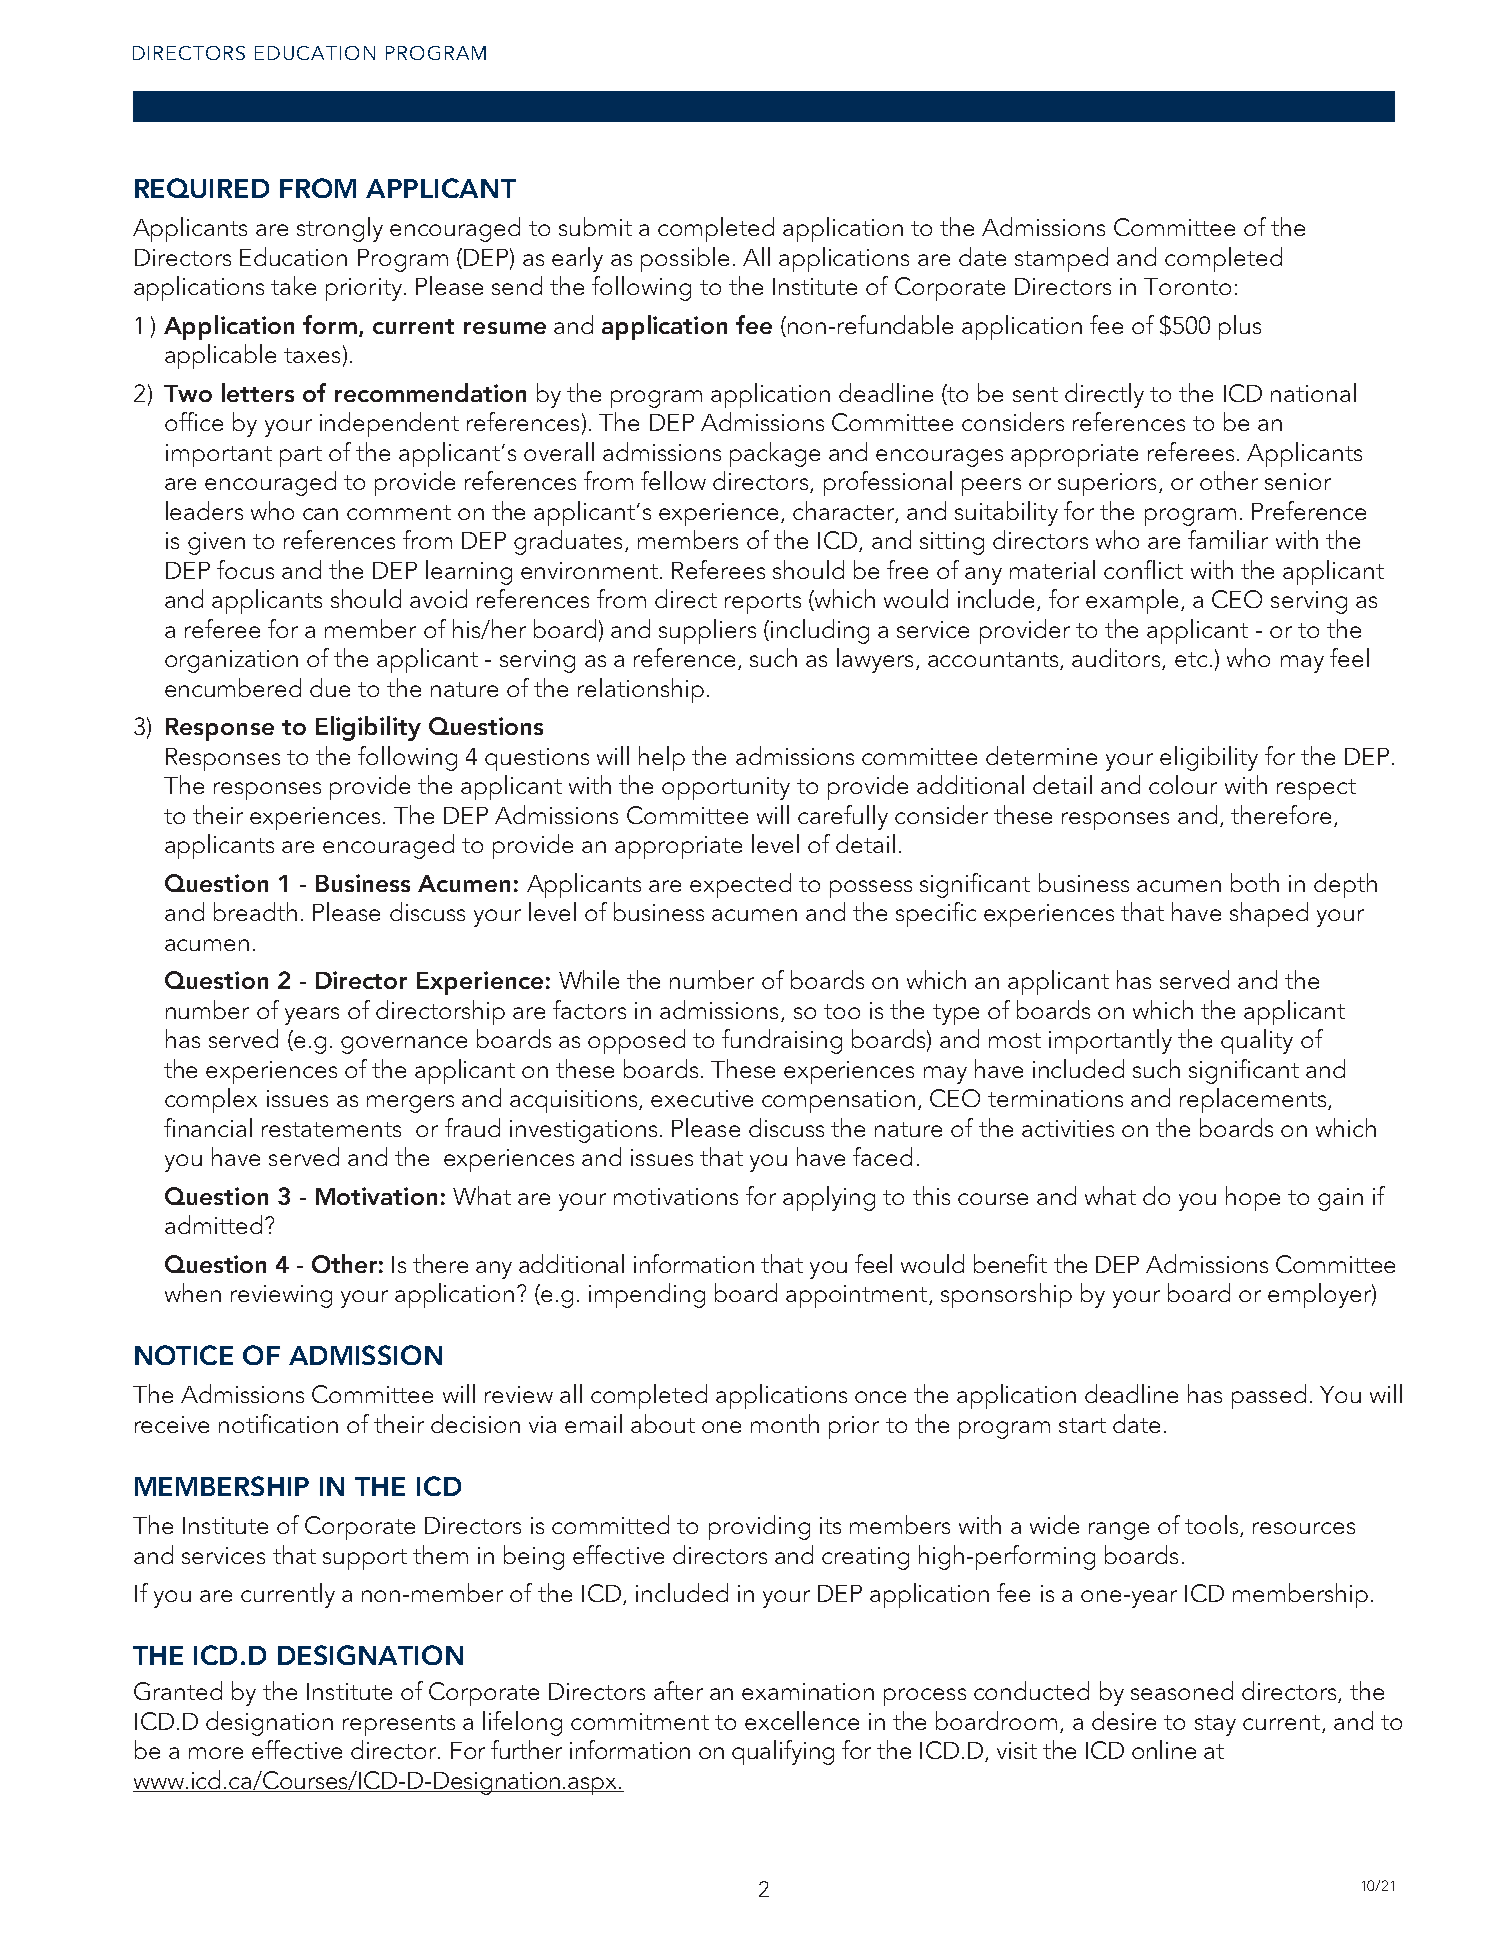 This image has width=1506, height=1949. I want to click on strongly, so click(340, 229).
